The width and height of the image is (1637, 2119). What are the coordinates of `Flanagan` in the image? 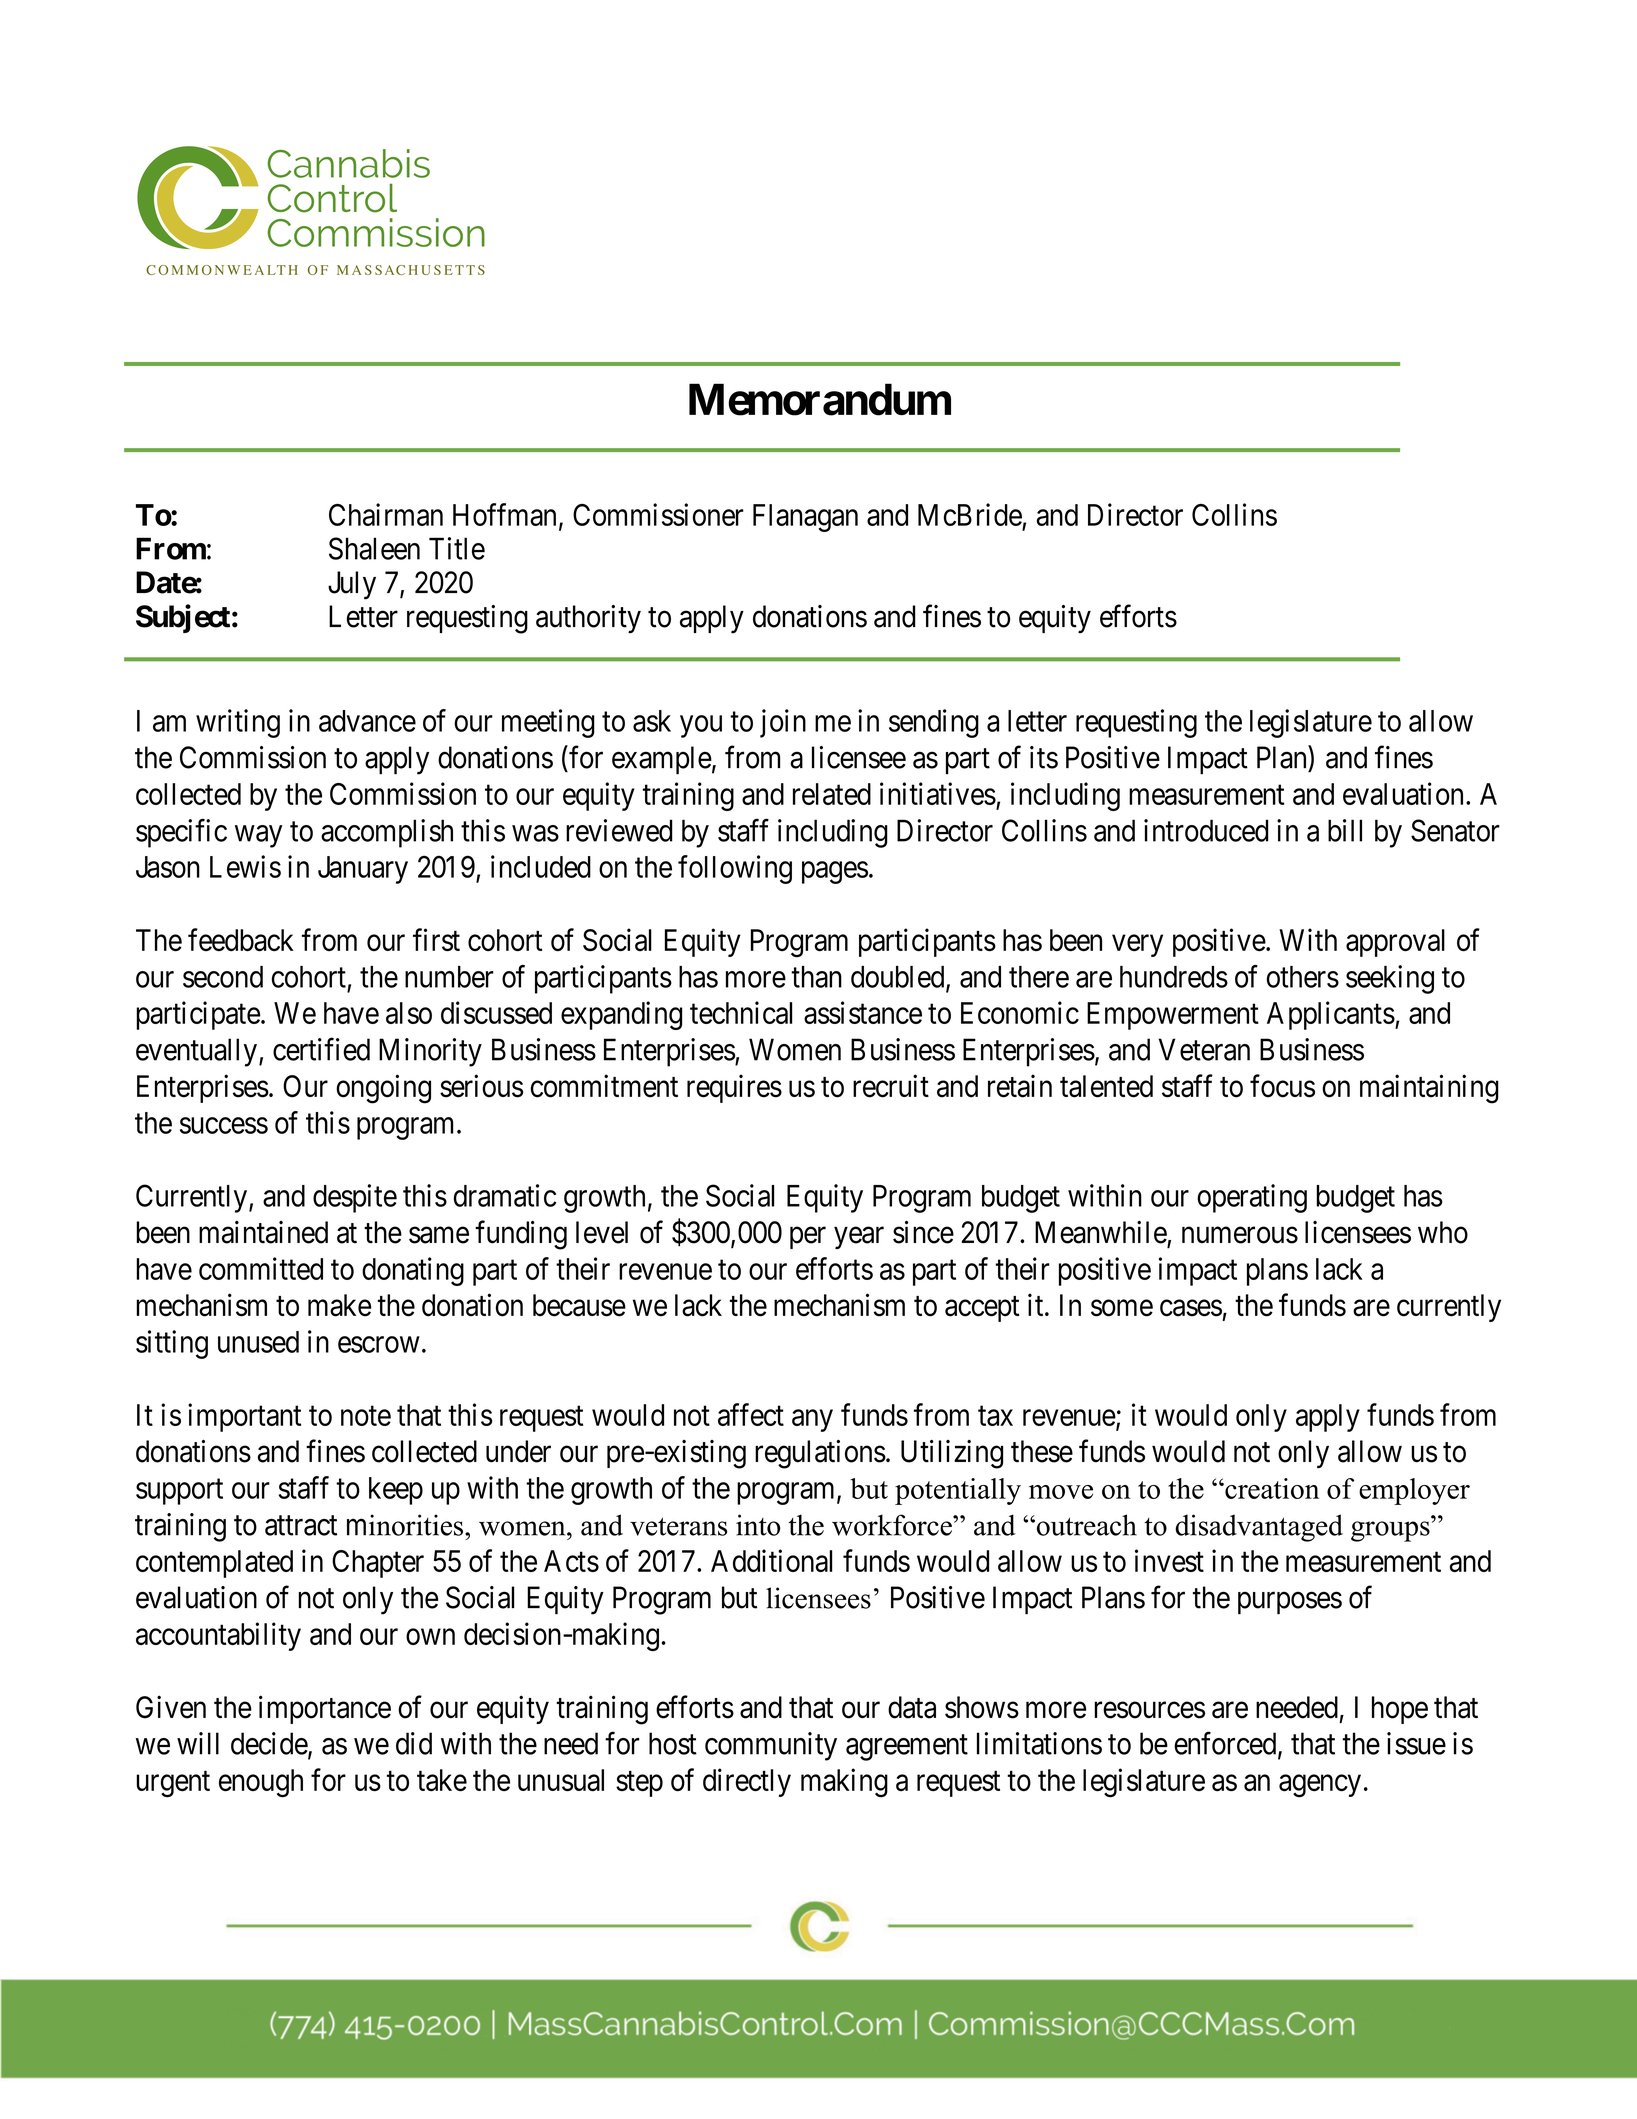 It's located at (805, 518).
